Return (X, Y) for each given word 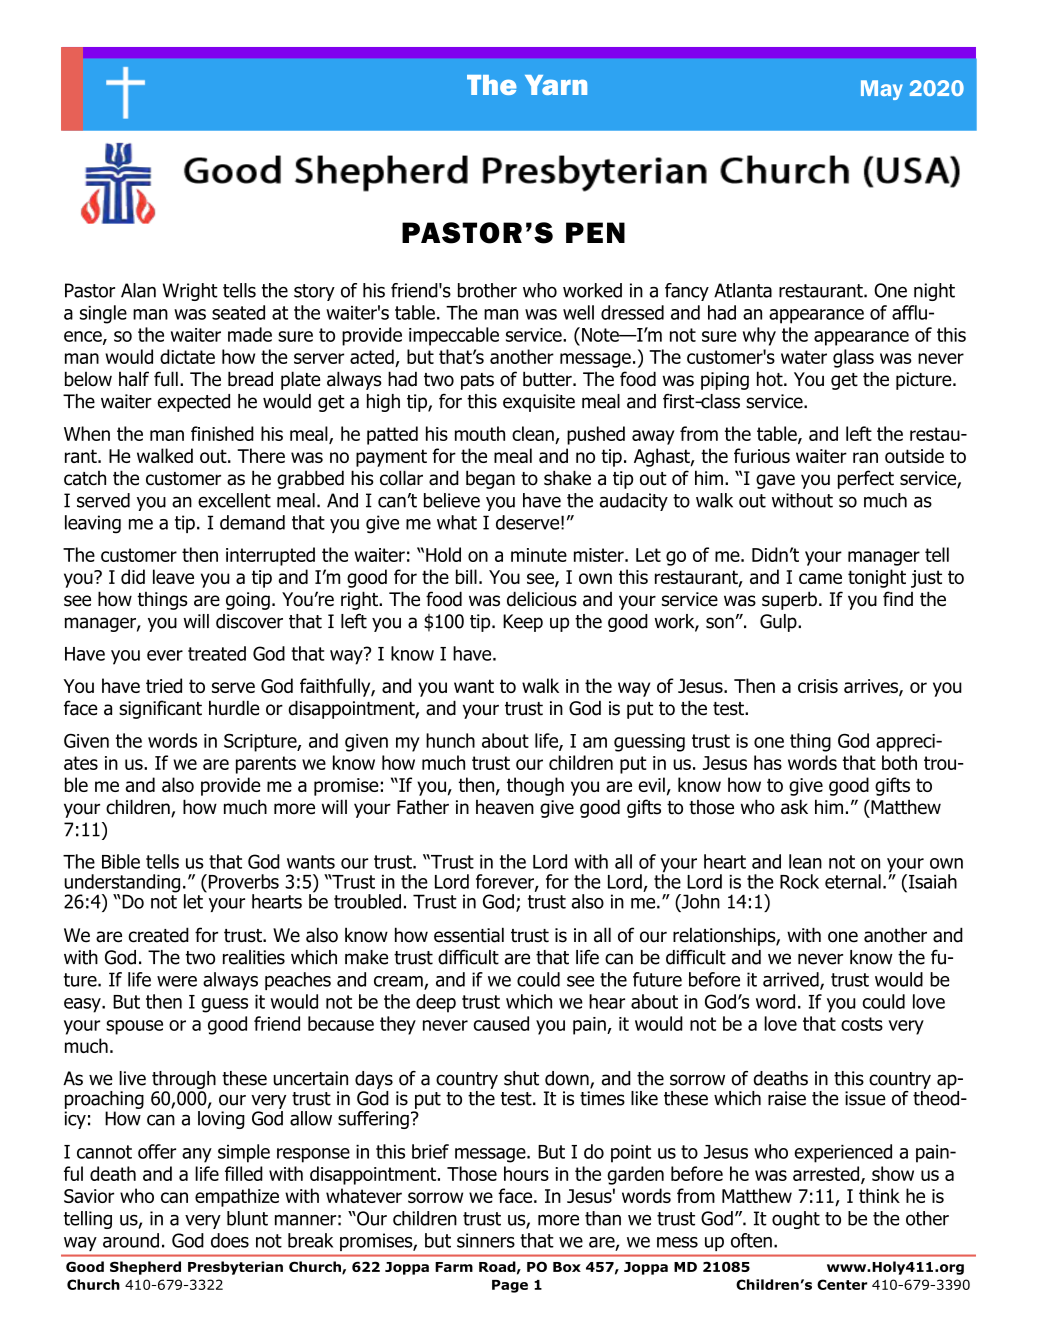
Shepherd (145, 1268)
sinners (486, 1240)
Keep (523, 623)
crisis (818, 686)
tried (164, 685)
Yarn (556, 85)
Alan (138, 290)
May (882, 90)
